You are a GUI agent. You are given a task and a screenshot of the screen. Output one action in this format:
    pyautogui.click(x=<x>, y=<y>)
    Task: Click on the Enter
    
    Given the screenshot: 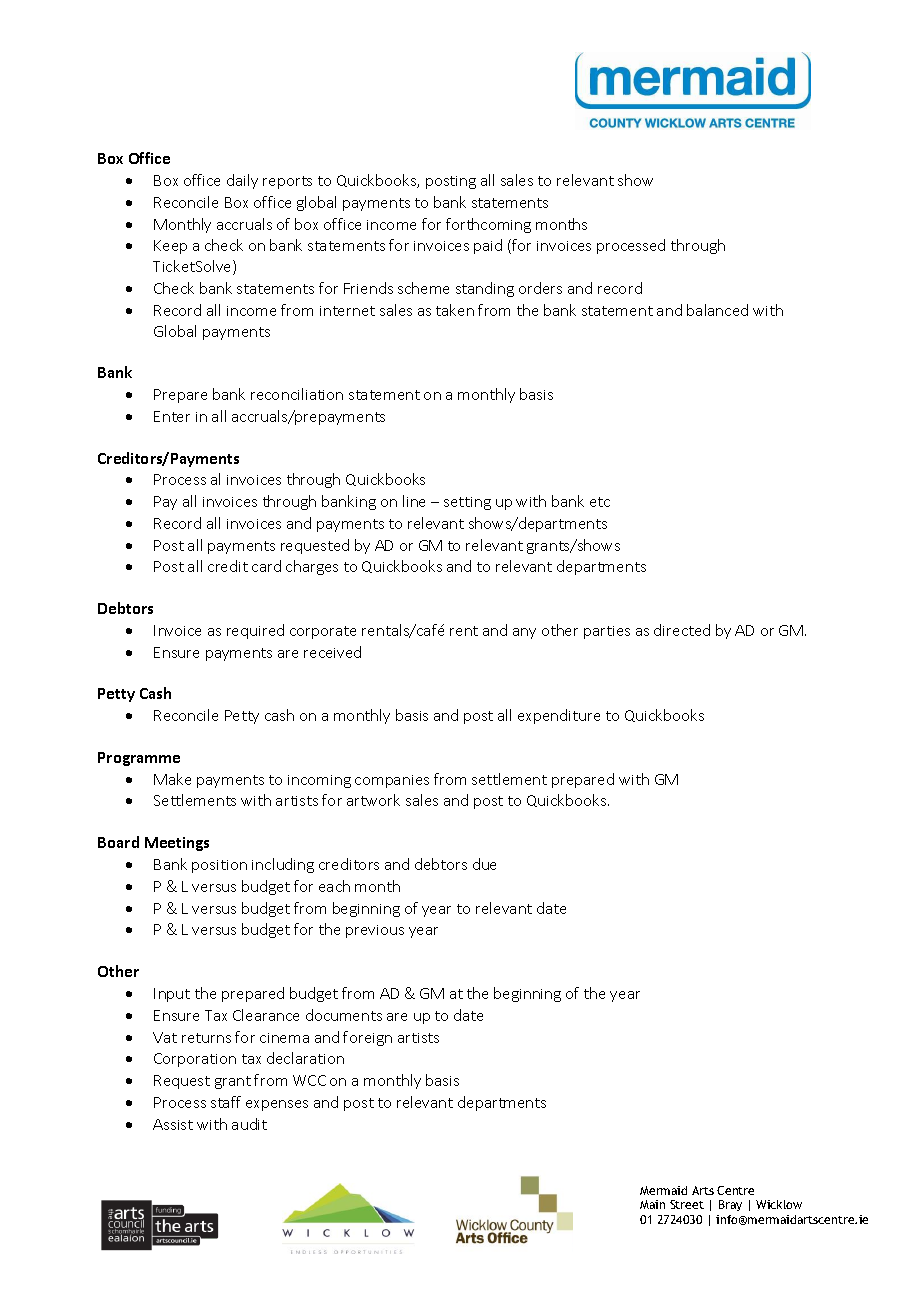 What is the action you would take?
    pyautogui.click(x=172, y=416)
